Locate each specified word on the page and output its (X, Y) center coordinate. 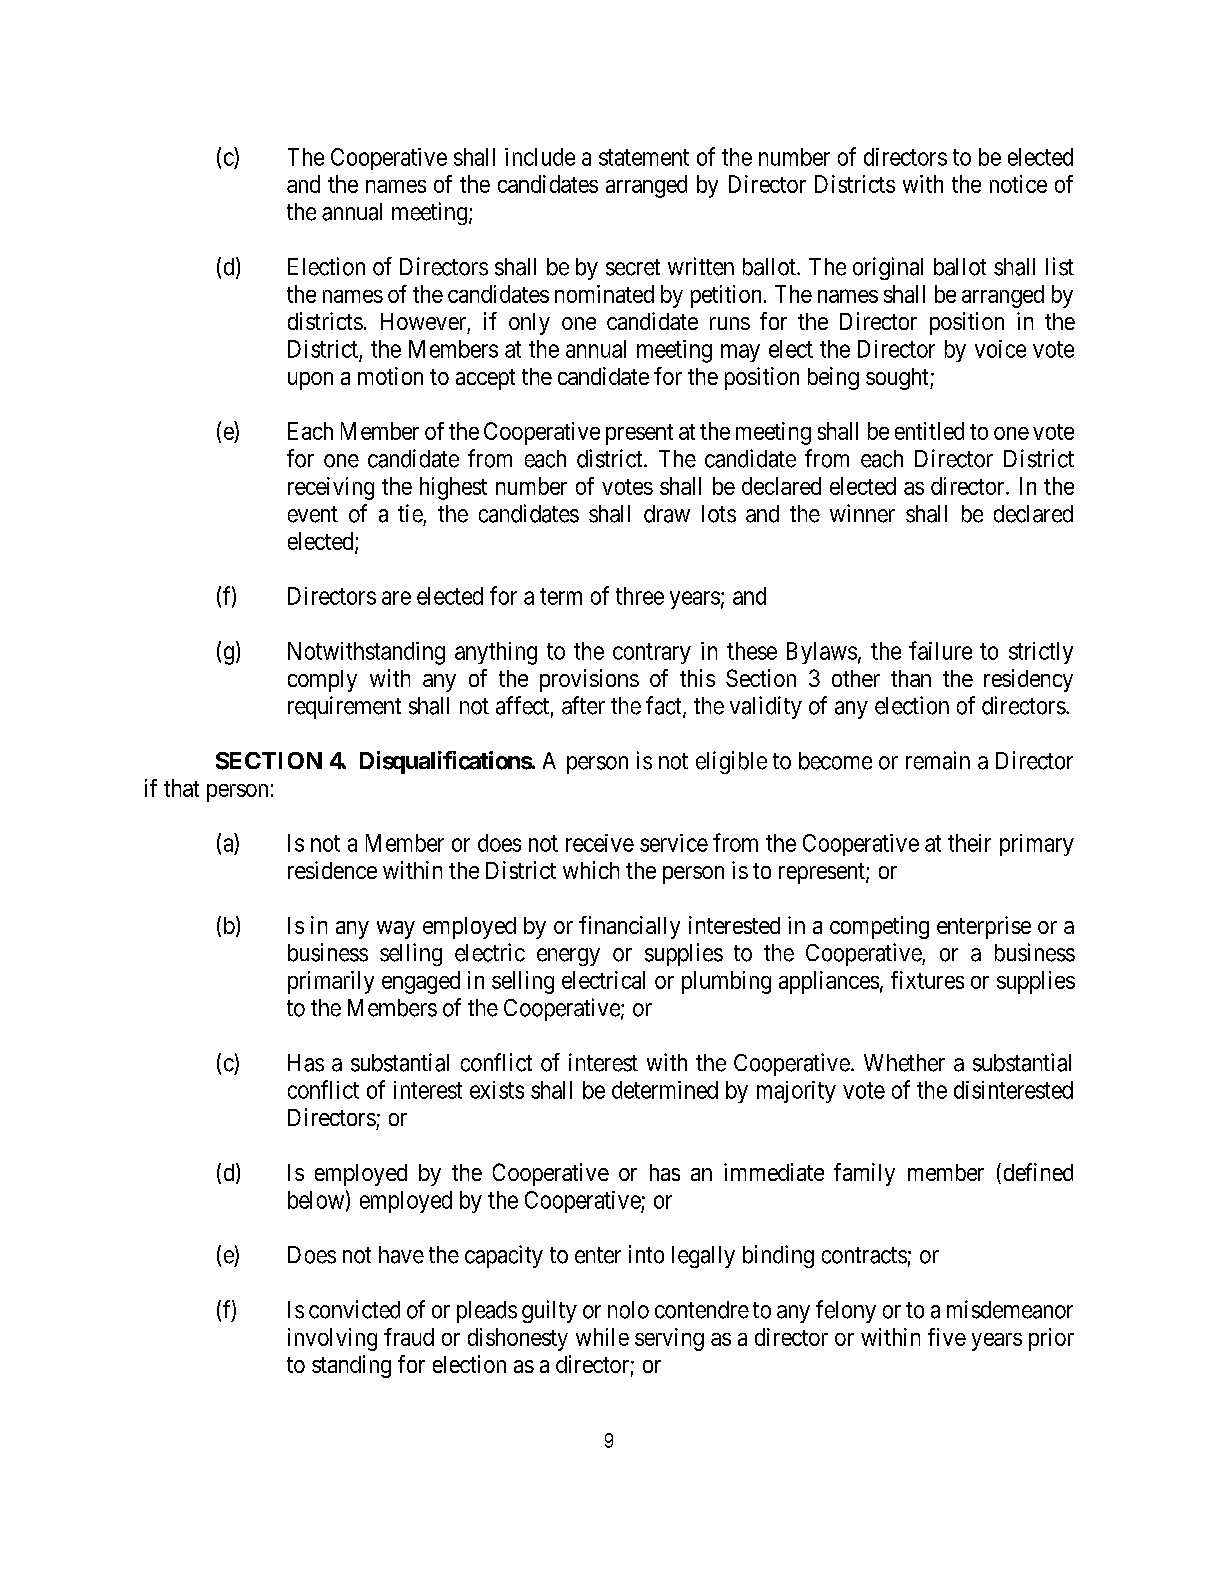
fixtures (927, 980)
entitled (929, 431)
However (423, 321)
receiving (331, 488)
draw (667, 514)
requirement (344, 707)
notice (1018, 184)
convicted (354, 1309)
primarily (331, 982)
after (583, 705)
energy (568, 957)
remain (938, 760)
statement (644, 157)
